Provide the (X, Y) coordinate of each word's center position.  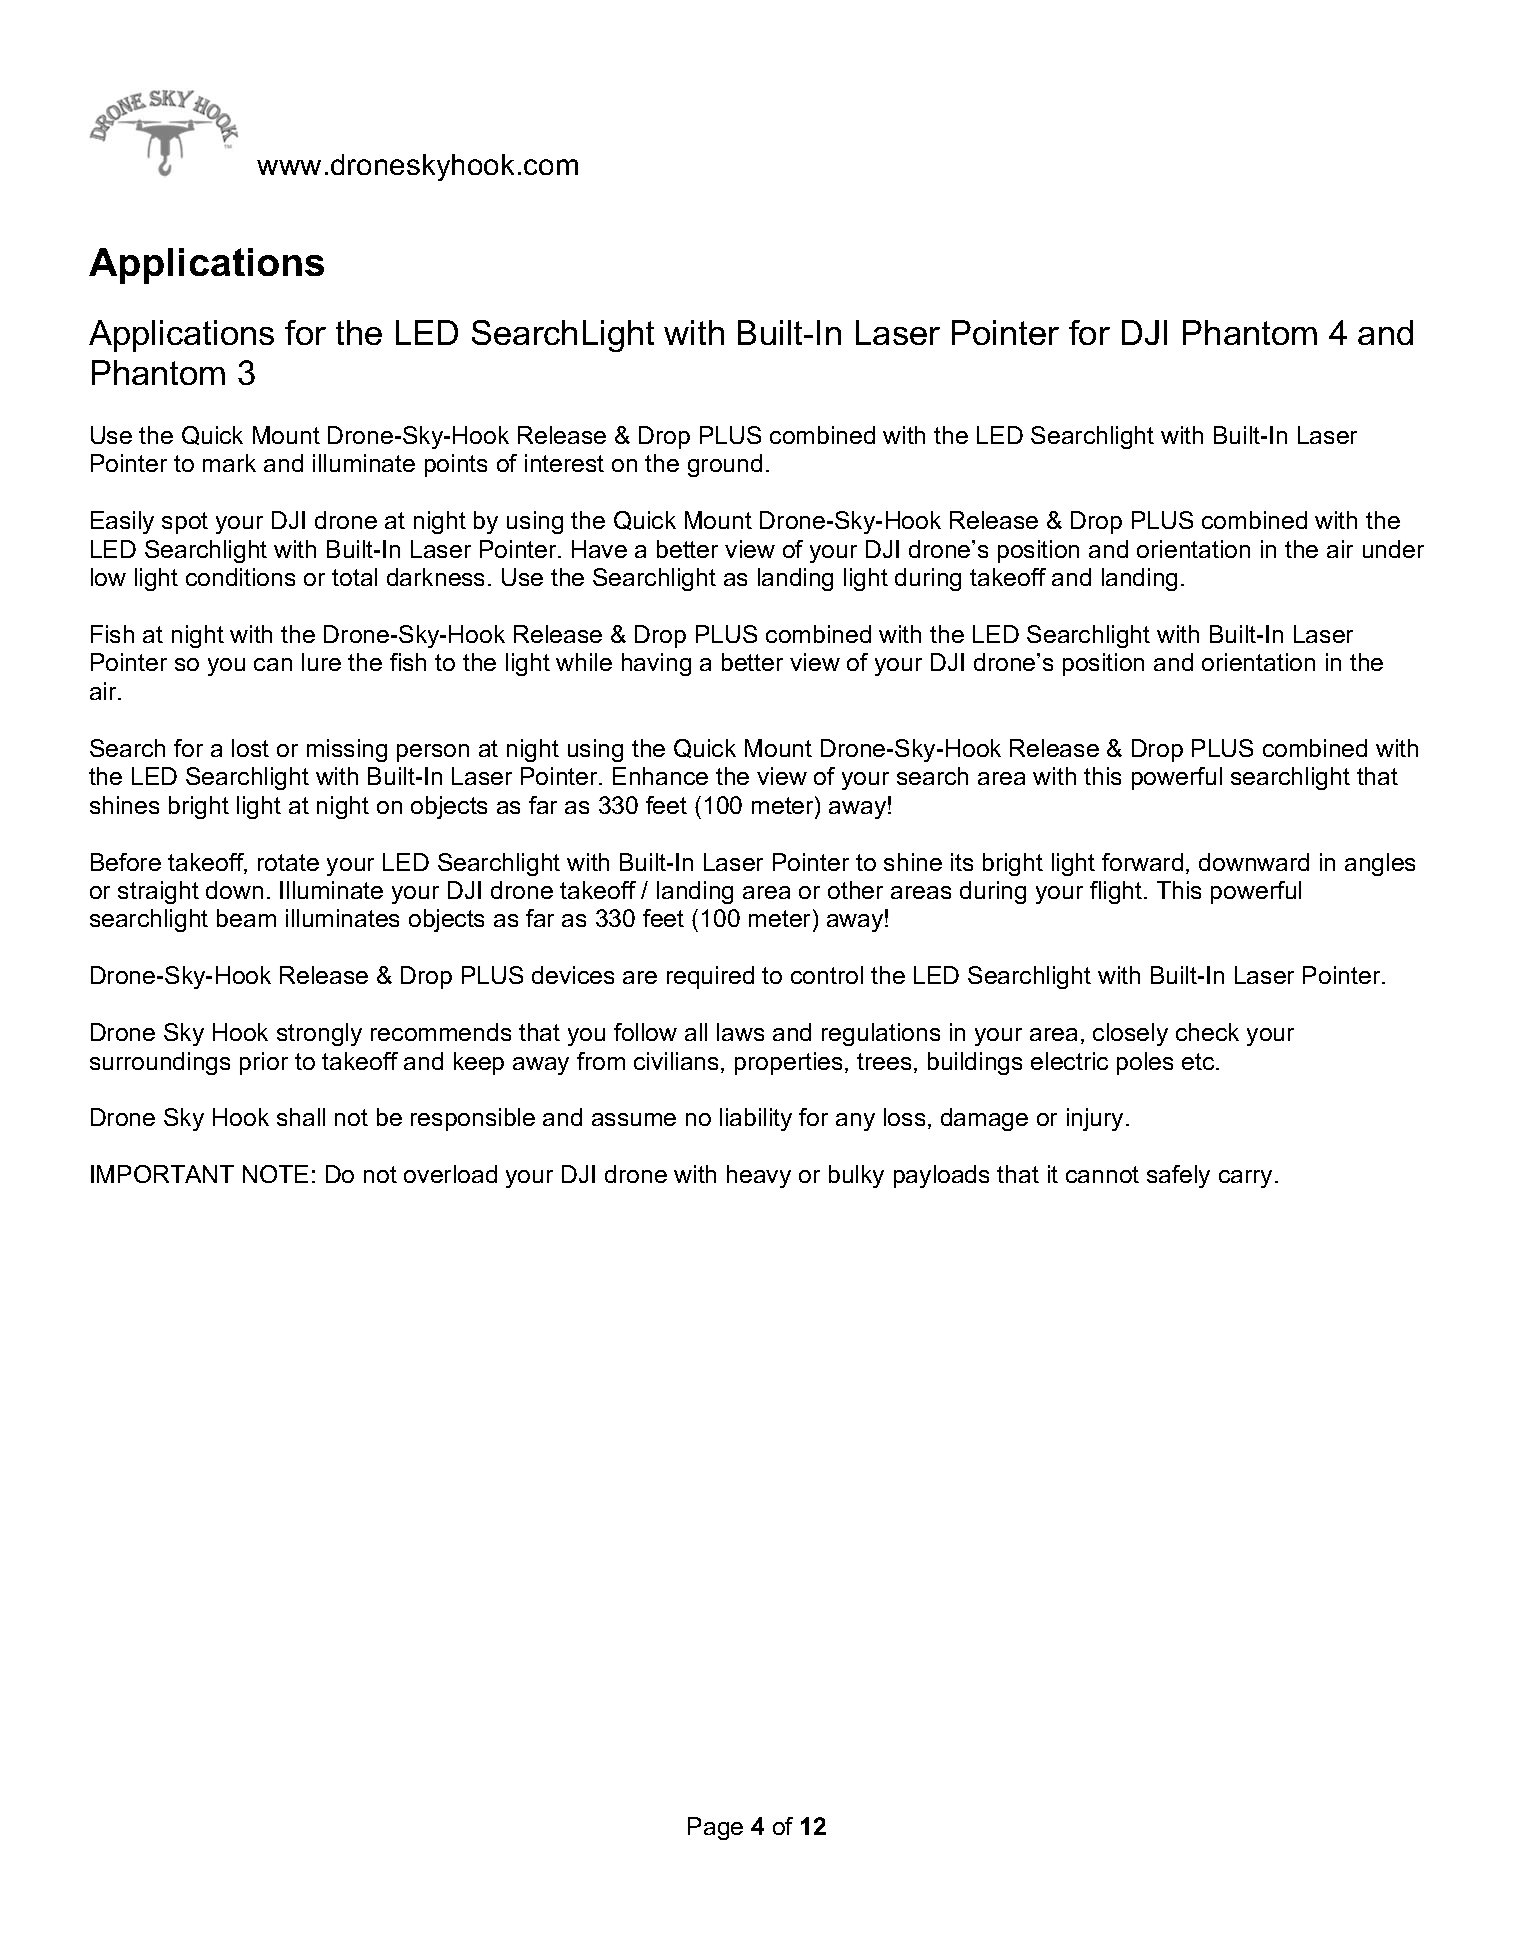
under (1393, 549)
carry (1245, 1179)
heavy (759, 1176)
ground (725, 465)
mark (229, 463)
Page (715, 1828)
